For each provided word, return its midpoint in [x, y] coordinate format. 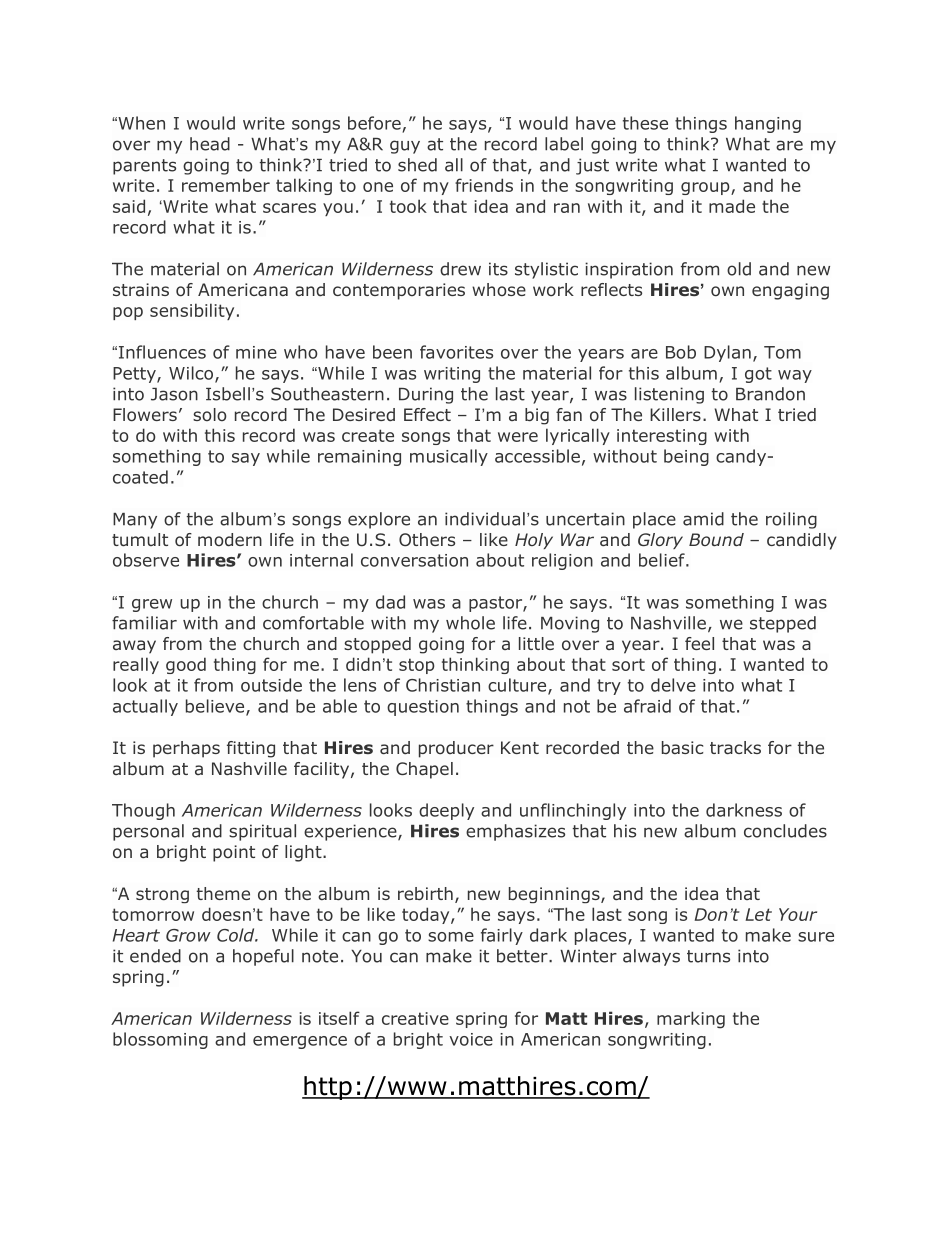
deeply [446, 811]
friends [484, 185]
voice [471, 1039]
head [210, 144]
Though [143, 811]
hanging [768, 124]
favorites [456, 352]
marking [691, 1020]
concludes [785, 831]
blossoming [160, 1040]
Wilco [192, 374]
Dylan [727, 353]
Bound [716, 539]
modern [230, 540]
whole [470, 623]
